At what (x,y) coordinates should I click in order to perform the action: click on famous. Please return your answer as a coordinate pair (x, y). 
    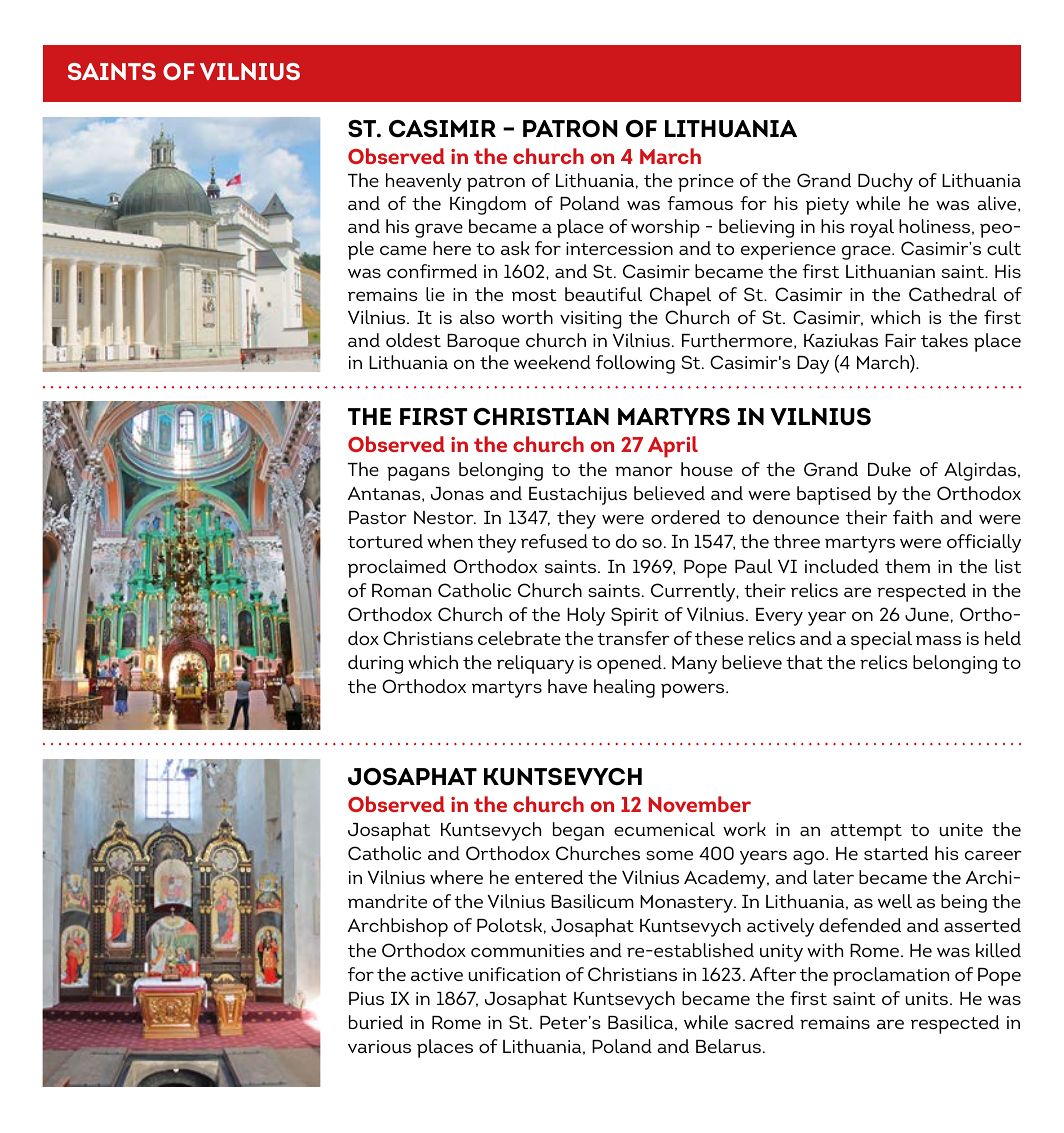
    Looking at the image, I should click on (700, 203).
